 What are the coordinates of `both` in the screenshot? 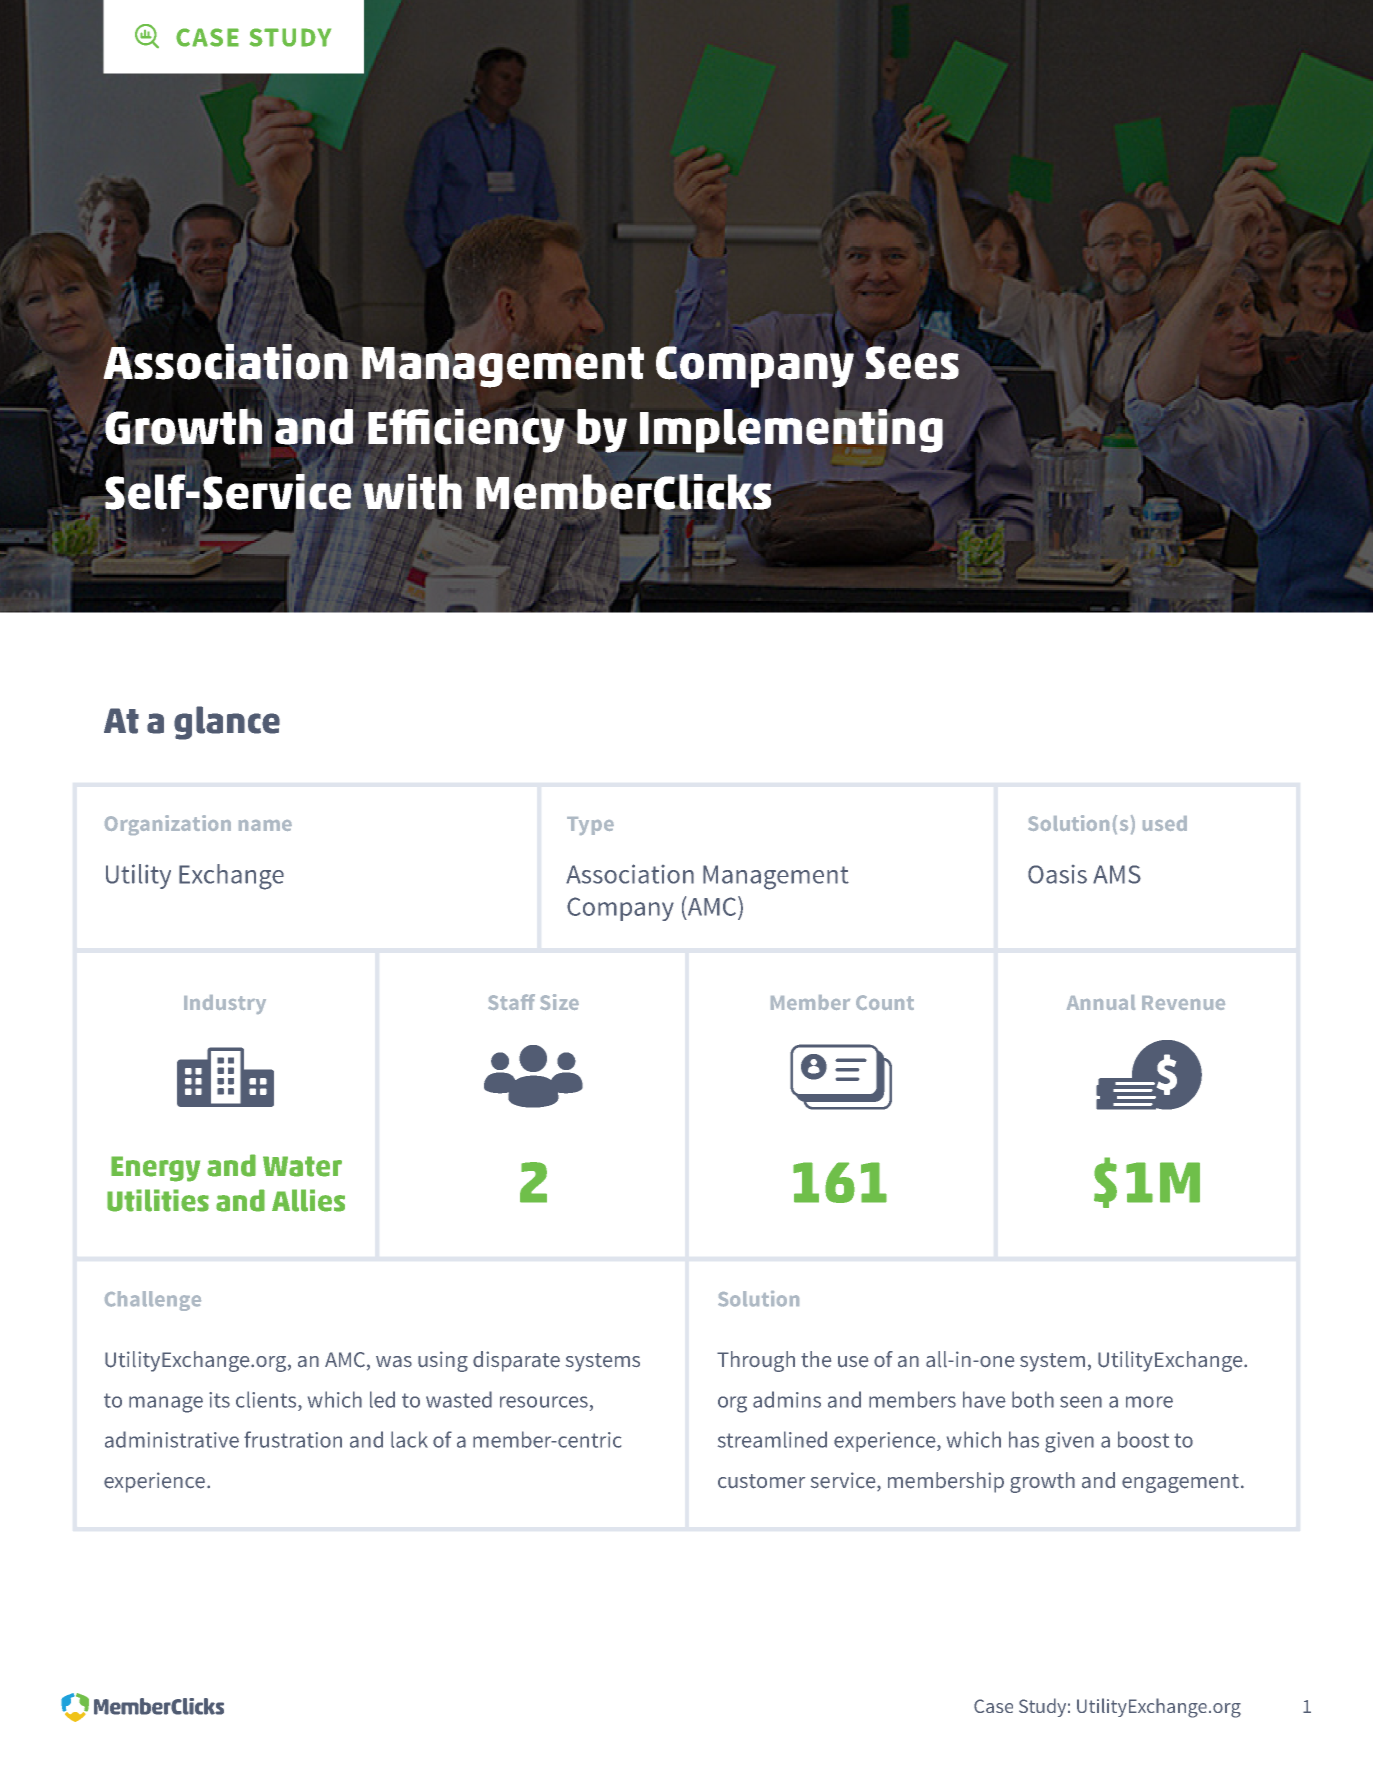 It's located at (1033, 1399).
